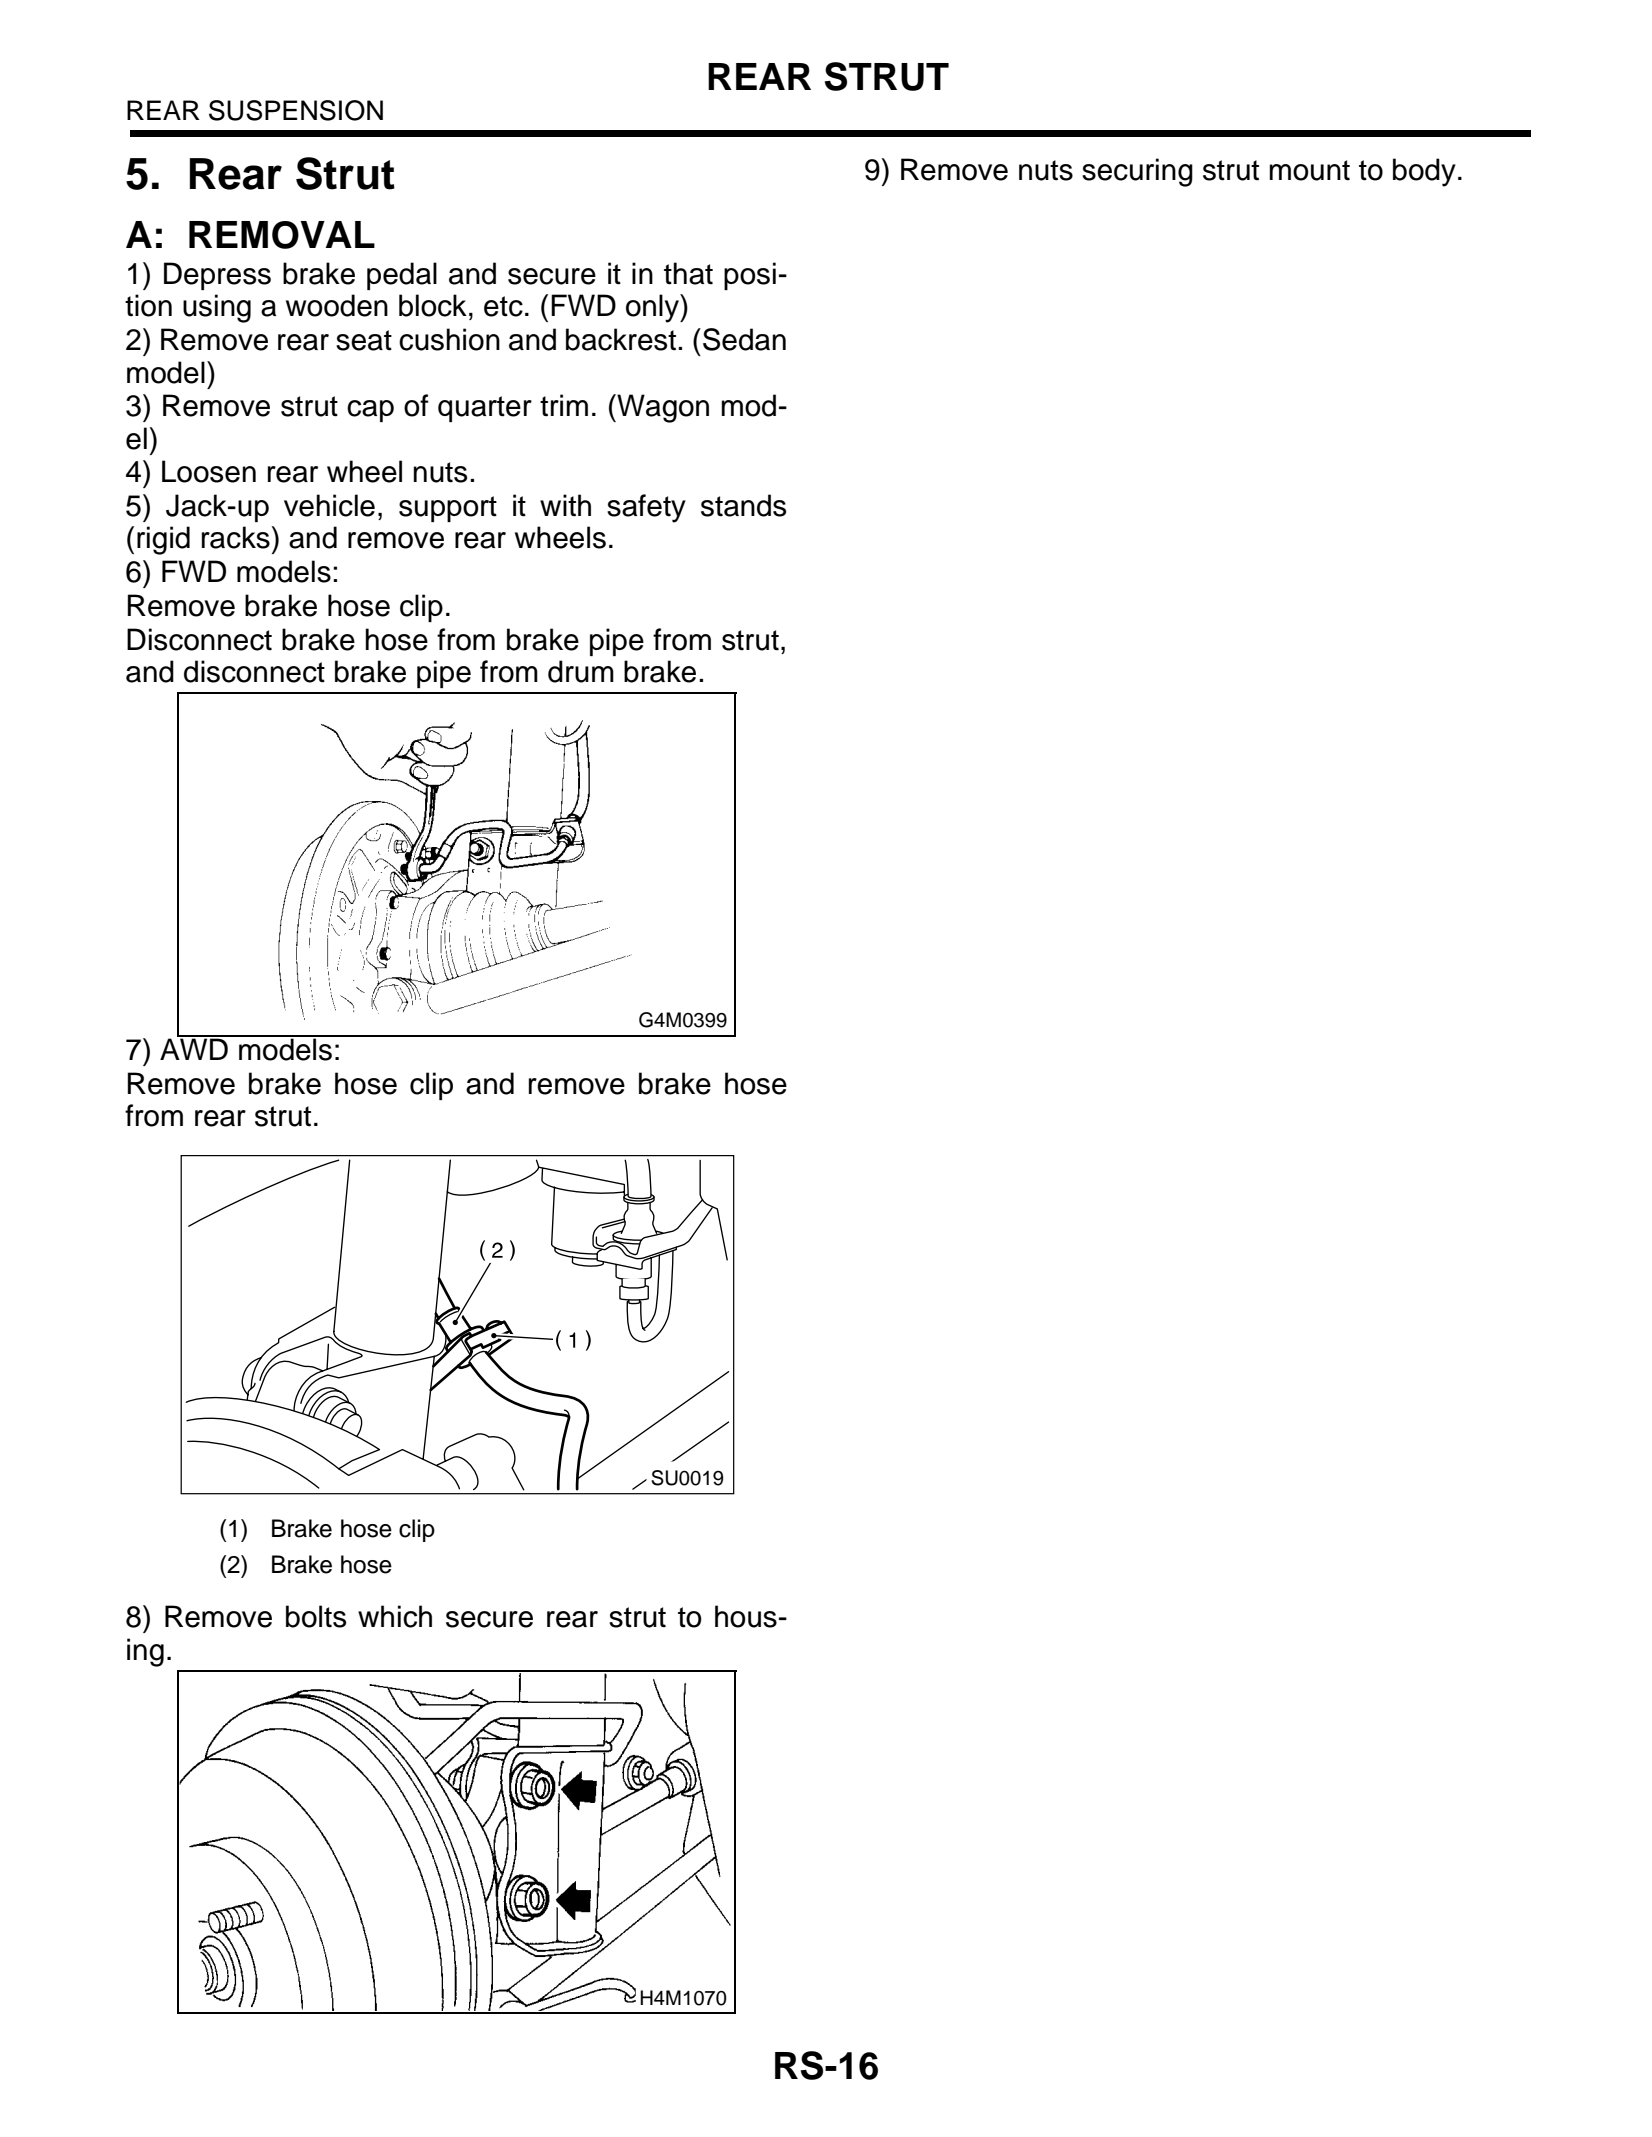 The height and width of the screenshot is (2137, 1652). Describe the element at coordinates (316, 1616) in the screenshot. I see `bolts` at that location.
